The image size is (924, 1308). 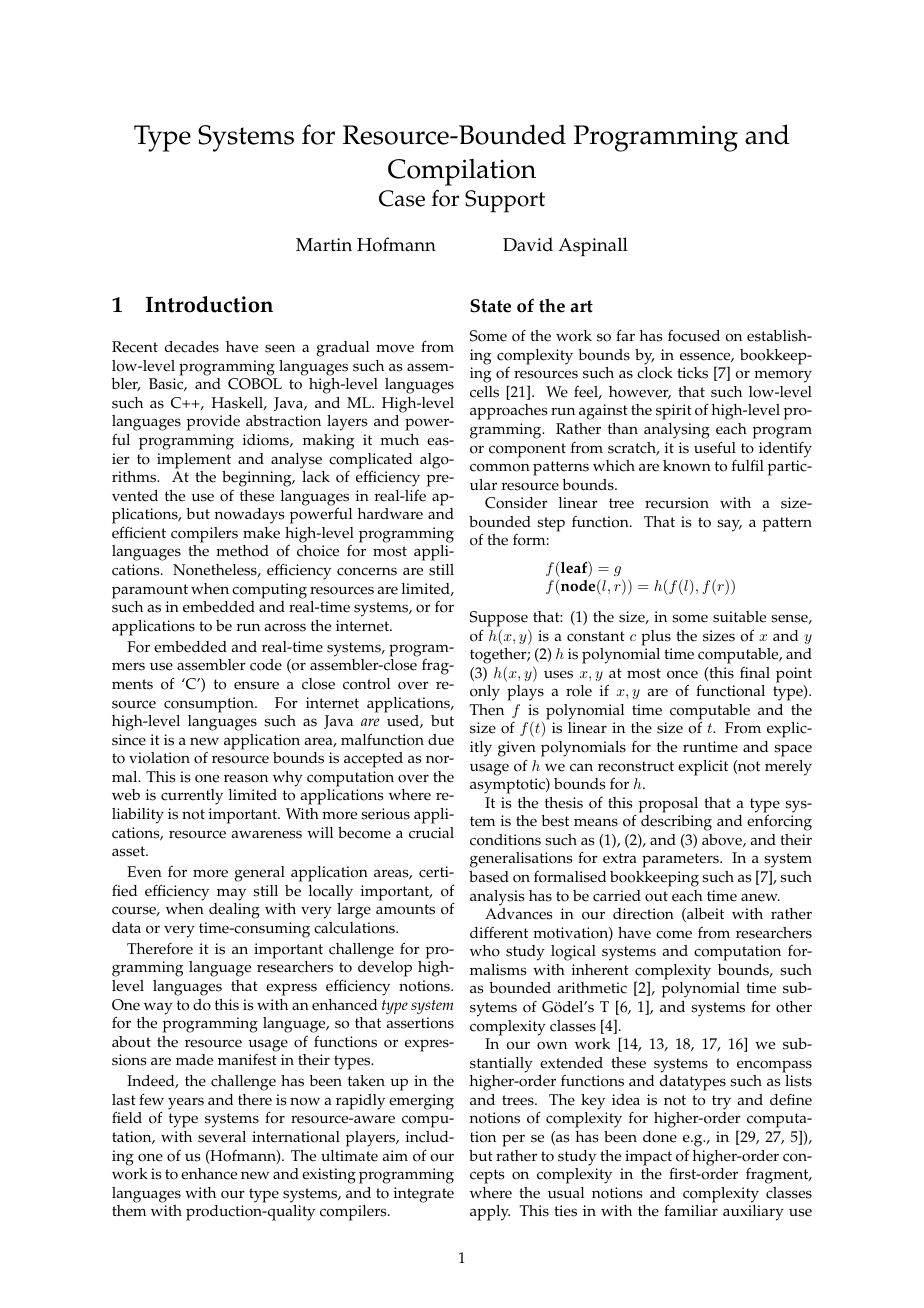 What do you see at coordinates (324, 244) in the image?
I see `Martin` at bounding box center [324, 244].
